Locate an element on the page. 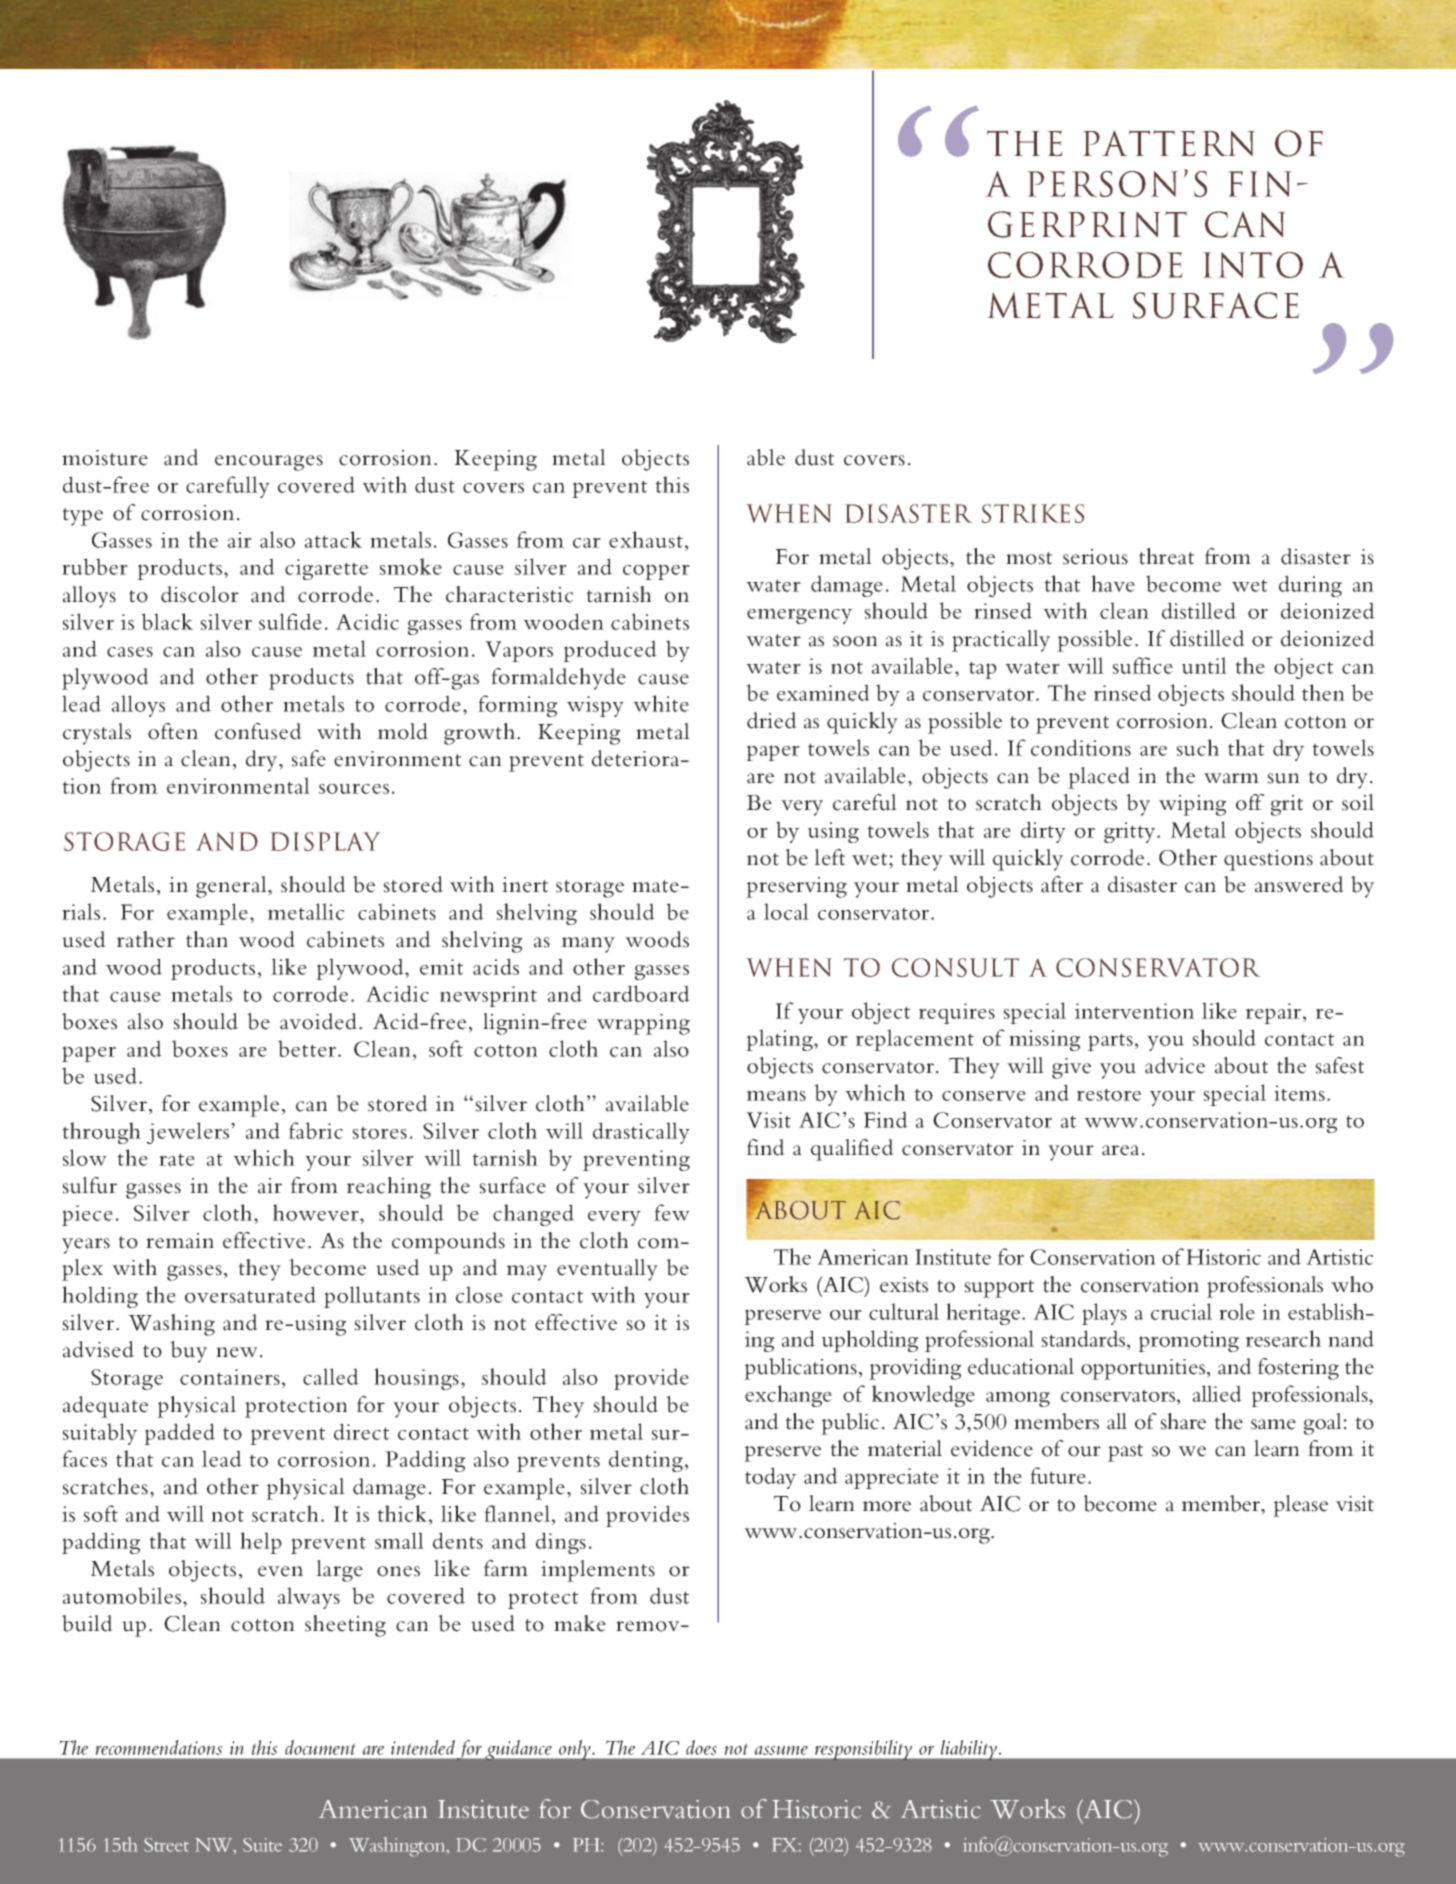 The width and height of the document is (1456, 1884). few is located at coordinates (672, 1212).
